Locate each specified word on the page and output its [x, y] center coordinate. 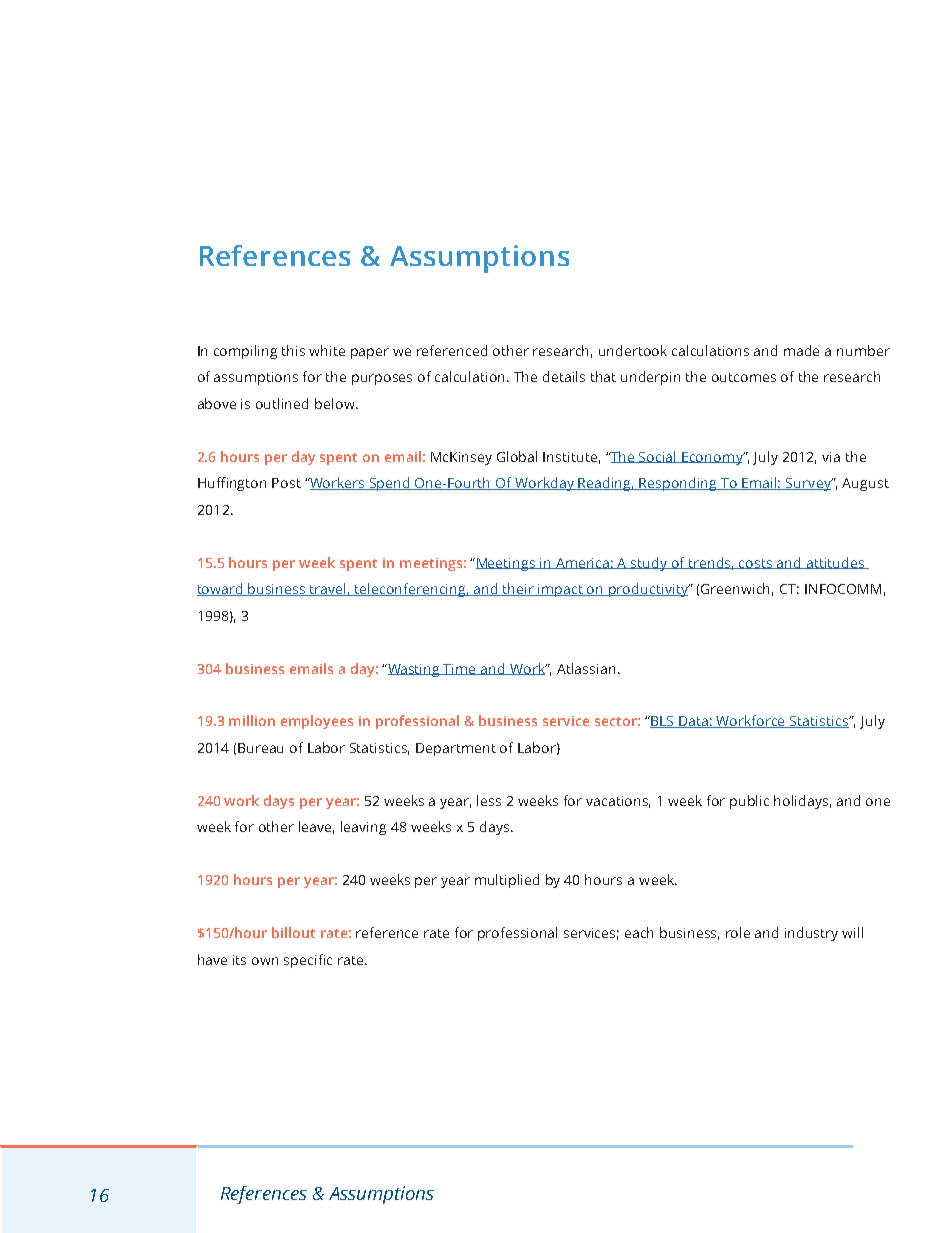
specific [308, 961]
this [293, 350]
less [489, 800]
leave [316, 827]
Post [286, 483]
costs [756, 564]
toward [221, 589]
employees [317, 722]
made [801, 350]
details [564, 376]
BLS [662, 722]
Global [517, 456]
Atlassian [586, 668]
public [749, 802]
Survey [808, 484]
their [519, 589]
